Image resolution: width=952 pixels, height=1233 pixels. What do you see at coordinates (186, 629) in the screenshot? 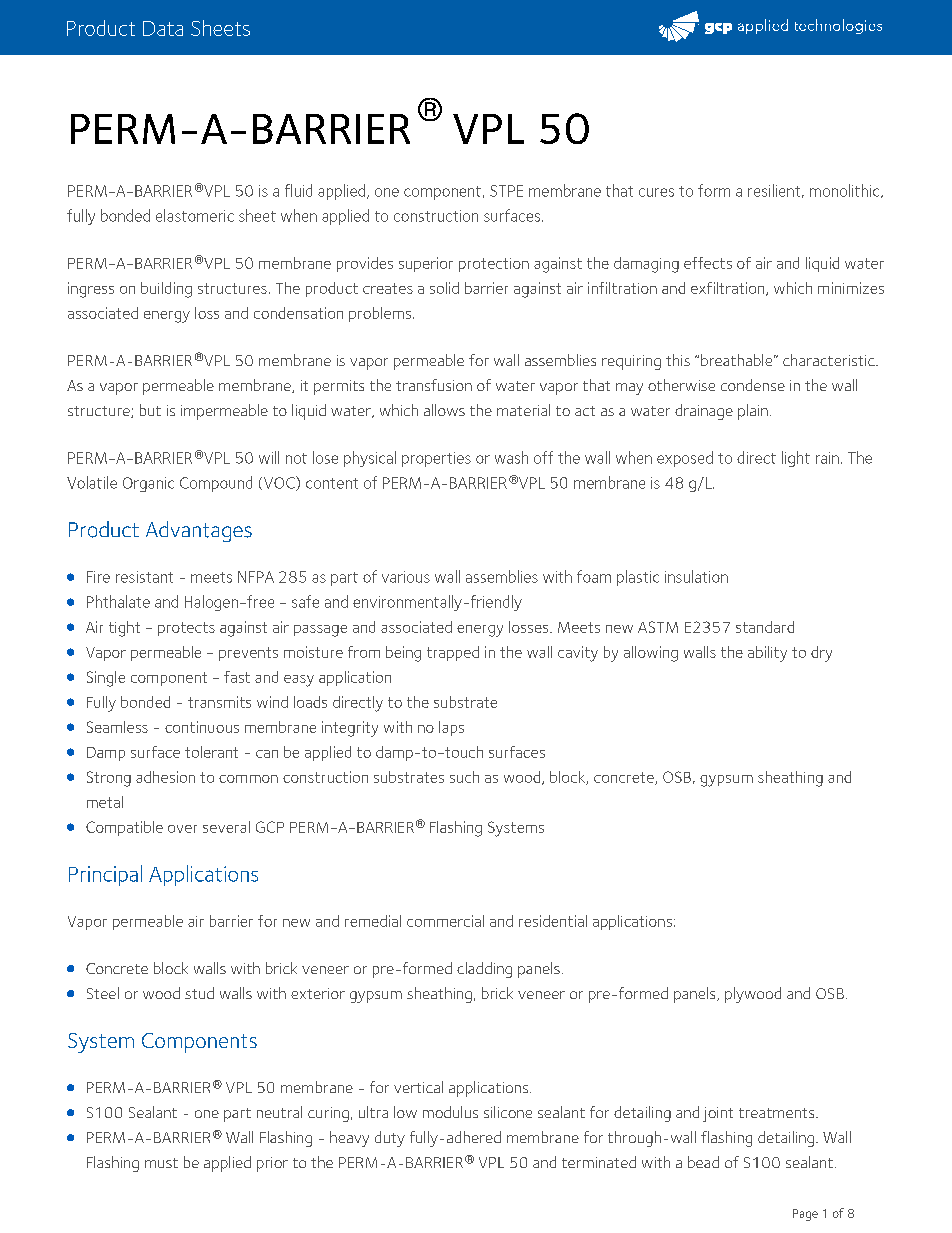
I see `protects` at bounding box center [186, 629].
